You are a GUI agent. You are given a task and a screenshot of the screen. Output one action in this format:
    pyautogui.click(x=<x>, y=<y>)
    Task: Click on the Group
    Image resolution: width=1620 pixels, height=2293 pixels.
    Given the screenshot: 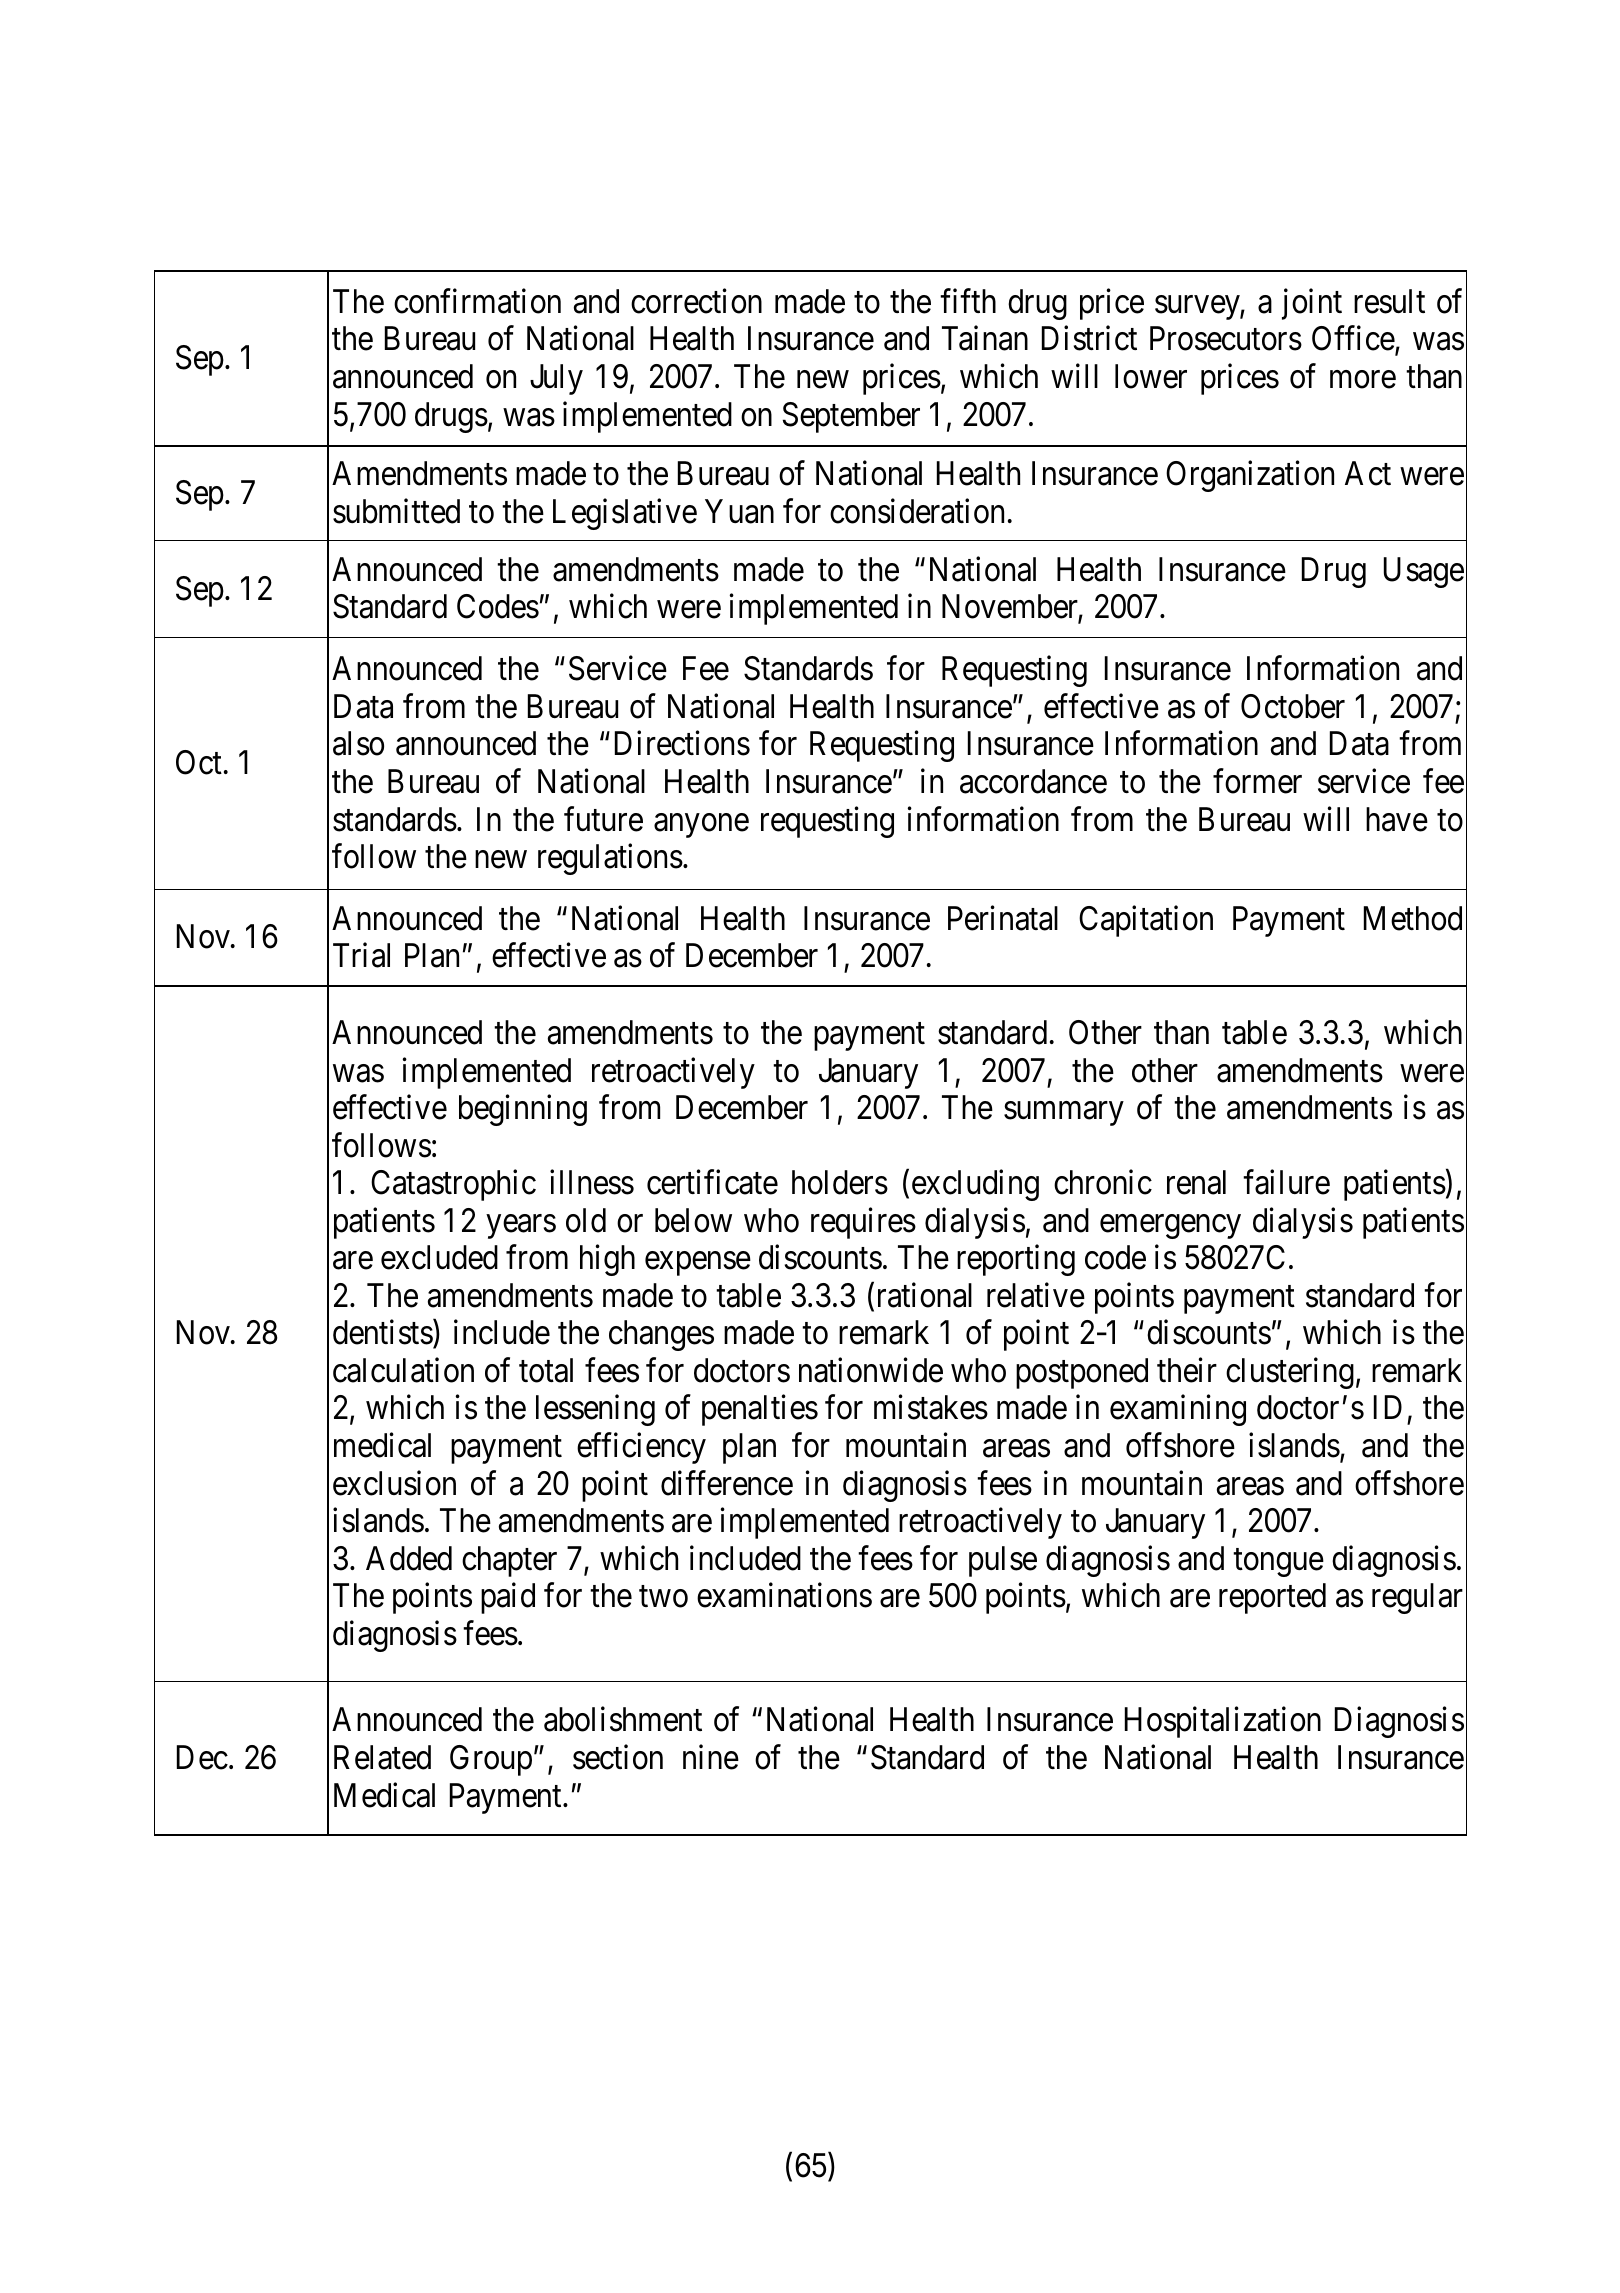 What is the action you would take?
    pyautogui.click(x=491, y=1760)
